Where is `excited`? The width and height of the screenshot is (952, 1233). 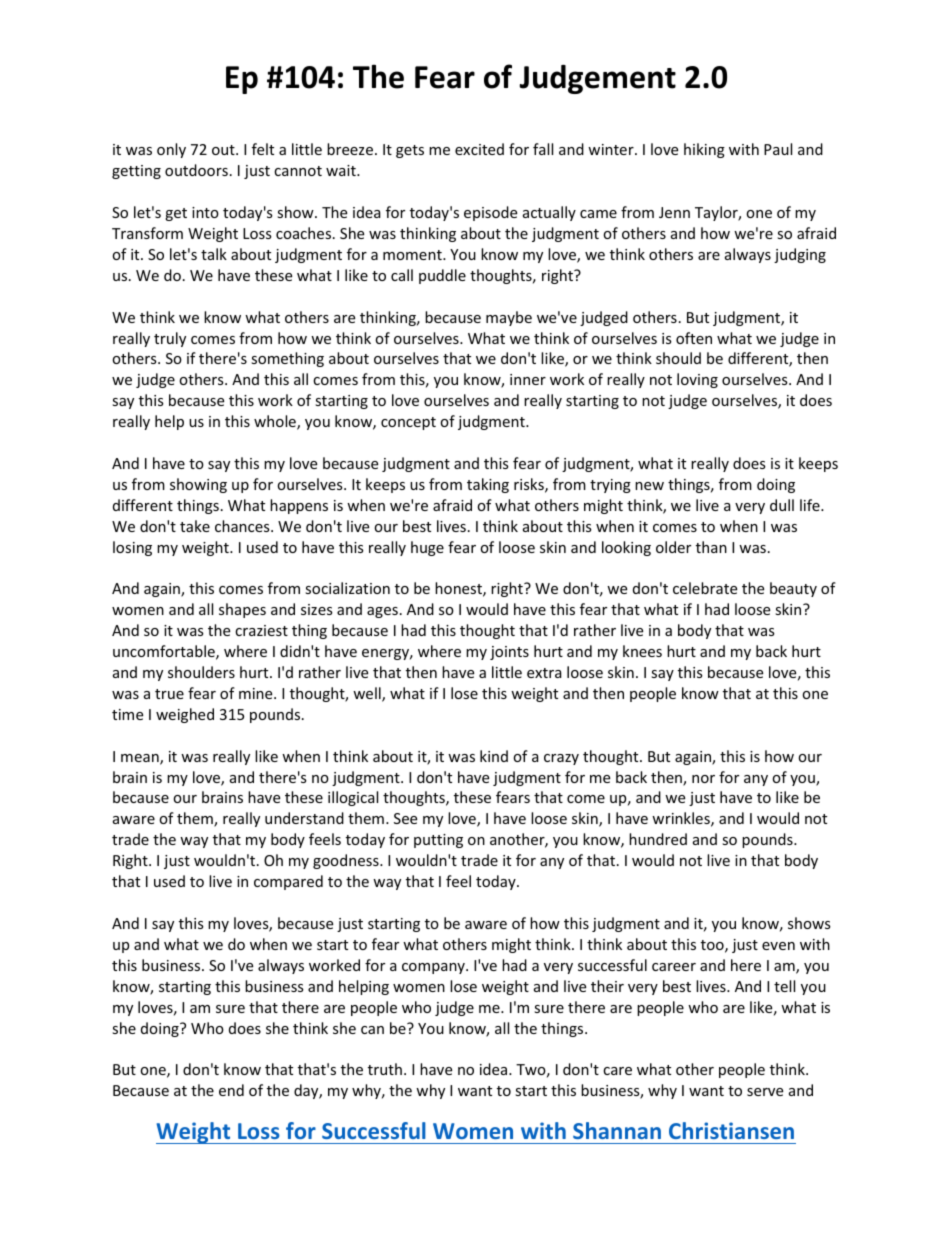 excited is located at coordinates (479, 149).
